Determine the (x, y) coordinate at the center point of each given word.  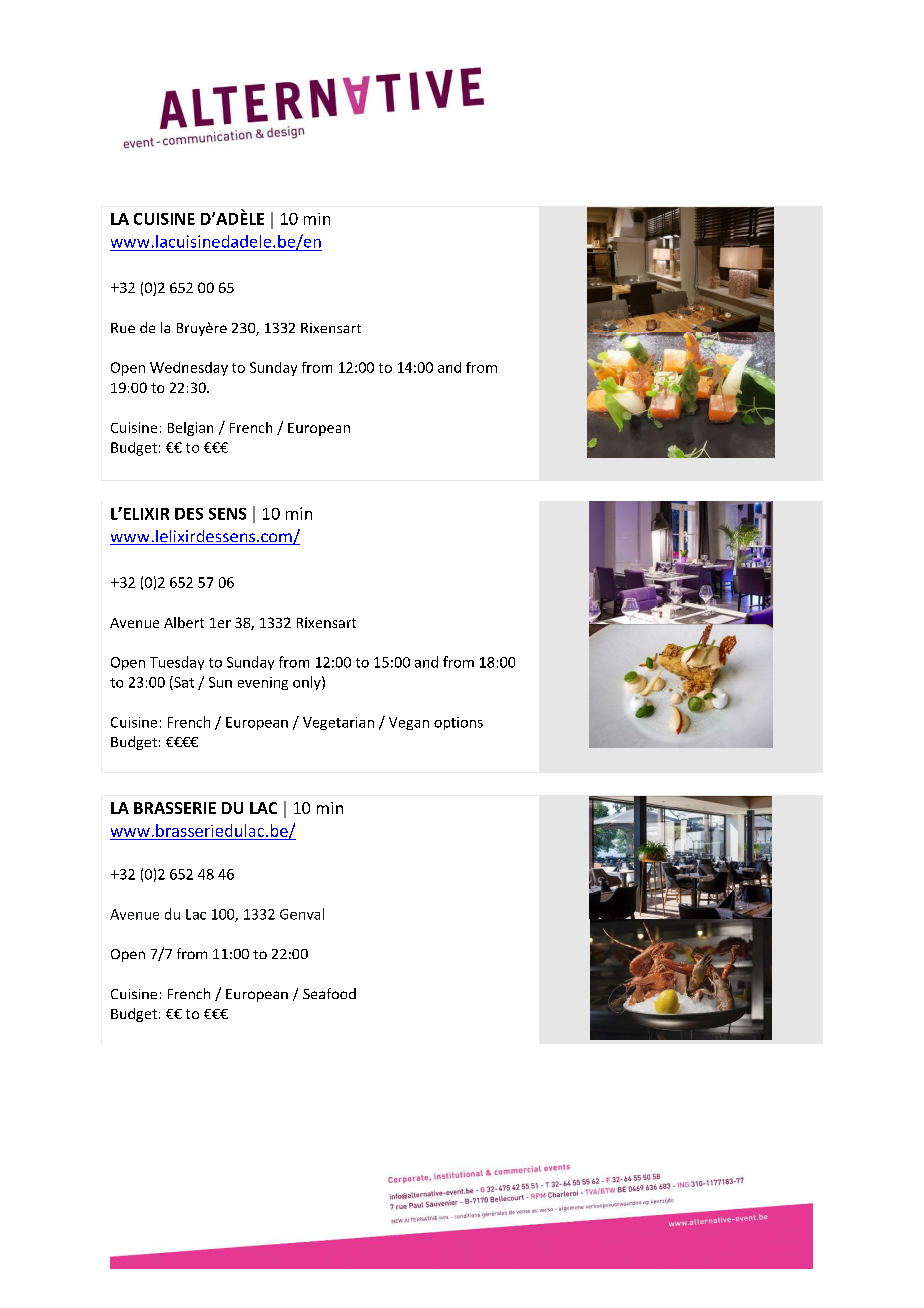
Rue (123, 328)
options (458, 723)
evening (263, 683)
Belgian (190, 429)
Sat (183, 683)
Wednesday (189, 369)
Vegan (409, 723)
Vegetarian (338, 723)
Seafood (329, 993)
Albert (184, 622)
